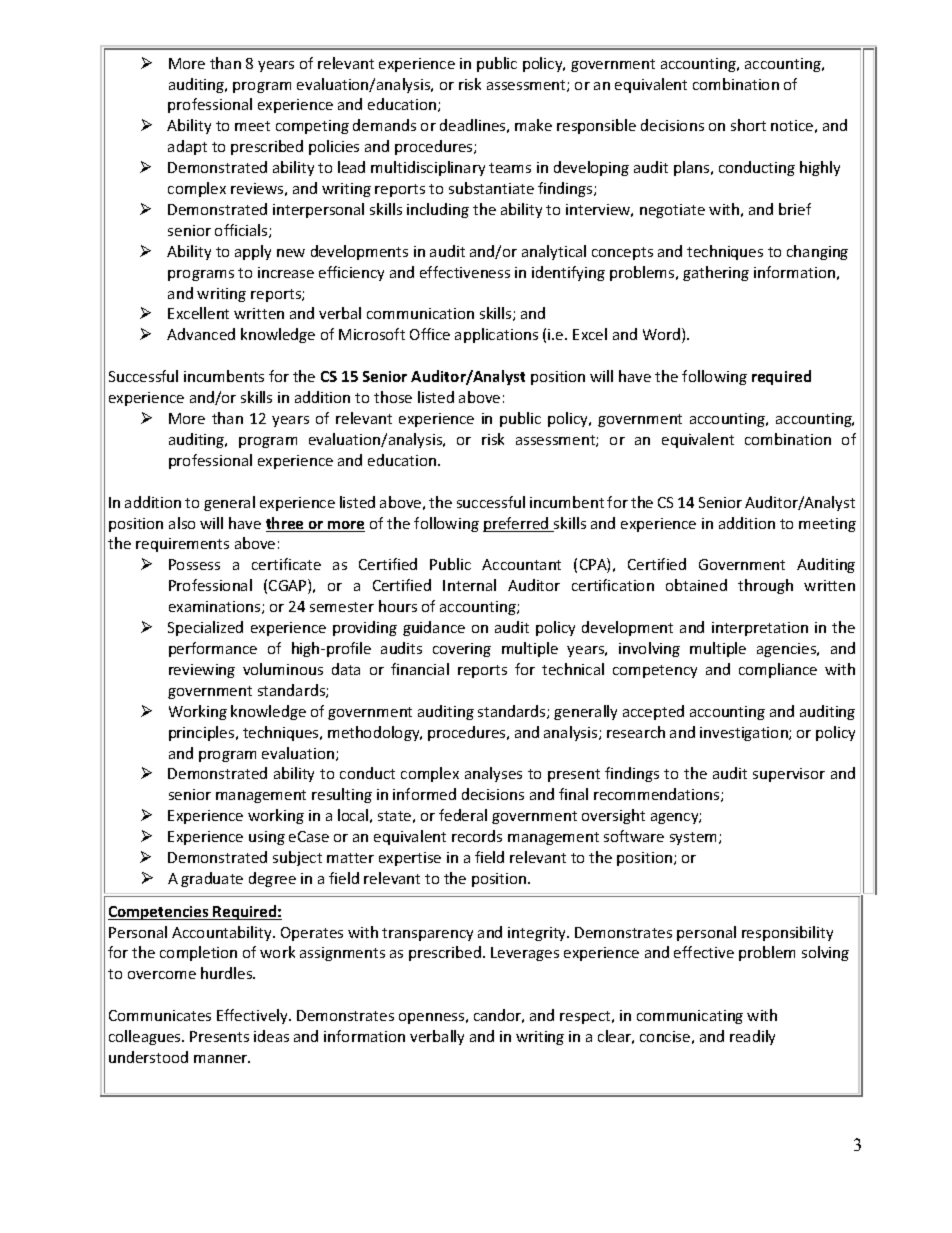 The width and height of the document is (952, 1233). Describe the element at coordinates (765, 586) in the document. I see `through` at that location.
